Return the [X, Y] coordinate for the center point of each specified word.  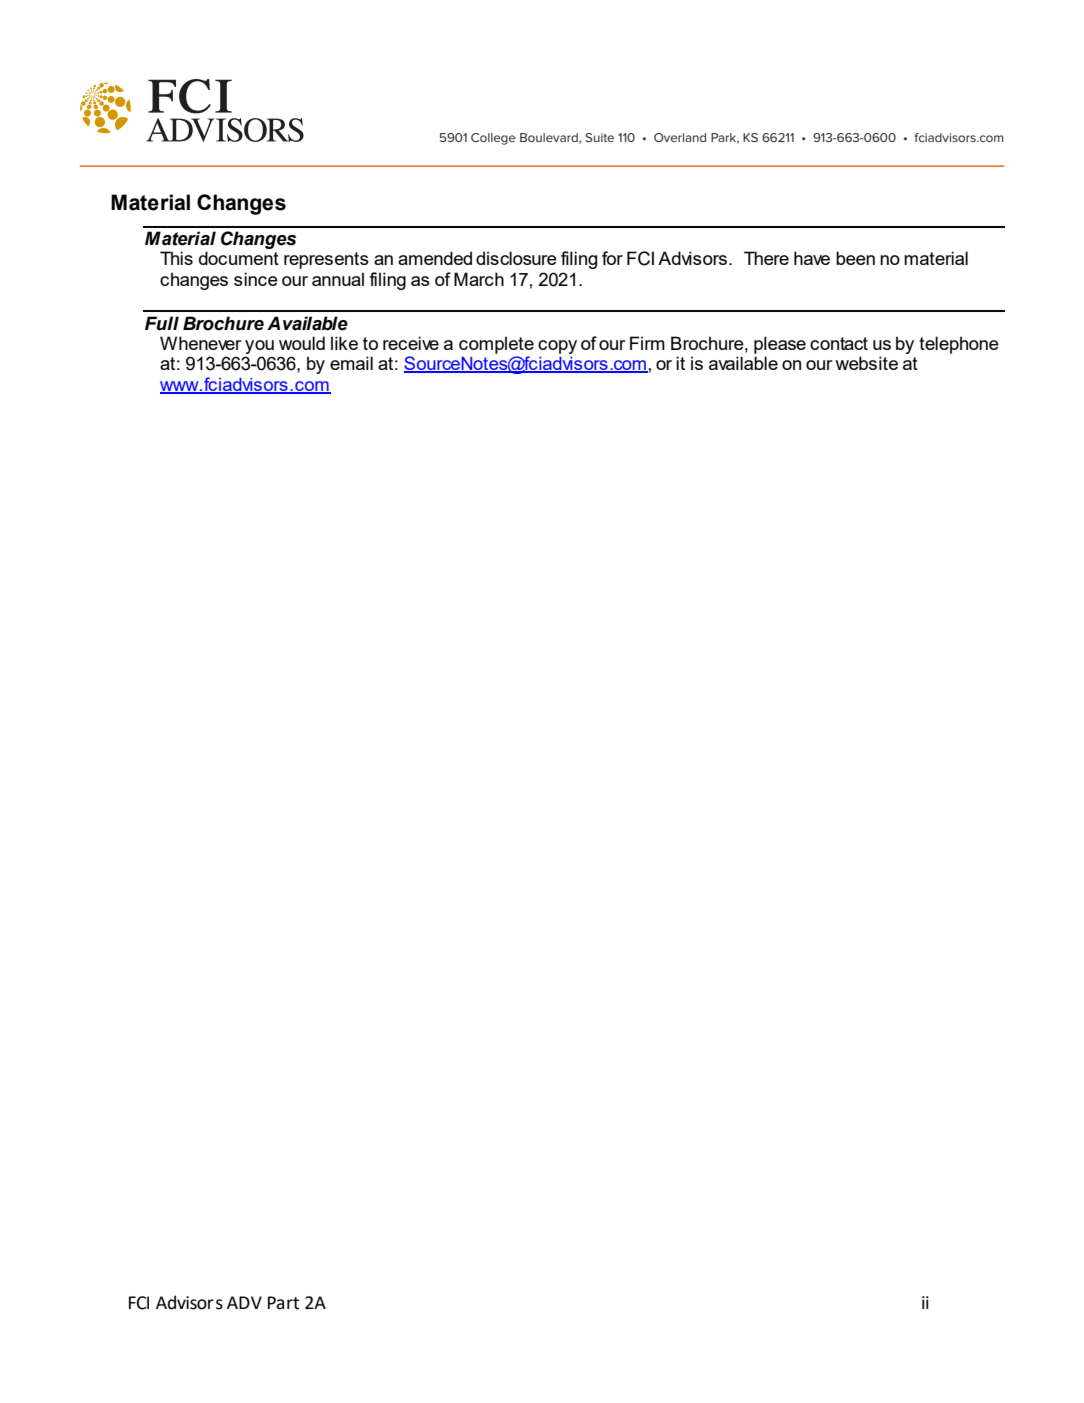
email [351, 363]
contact [839, 343]
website [866, 363]
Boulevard [550, 138]
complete [496, 345]
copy [557, 347]
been [855, 258]
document [239, 258]
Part [283, 1303]
